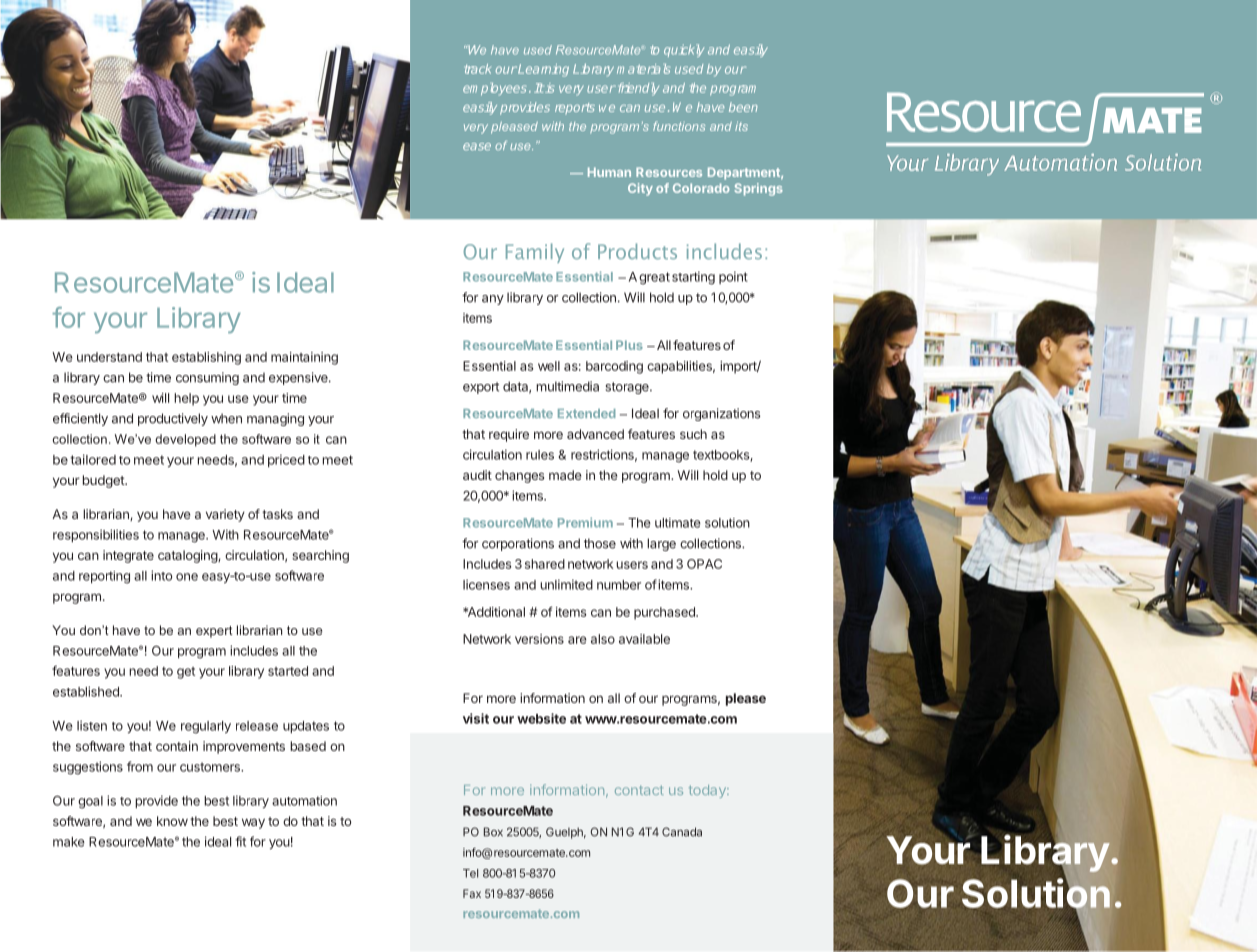 This screenshot has height=952, width=1257. I want to click on know, so click(172, 821).
